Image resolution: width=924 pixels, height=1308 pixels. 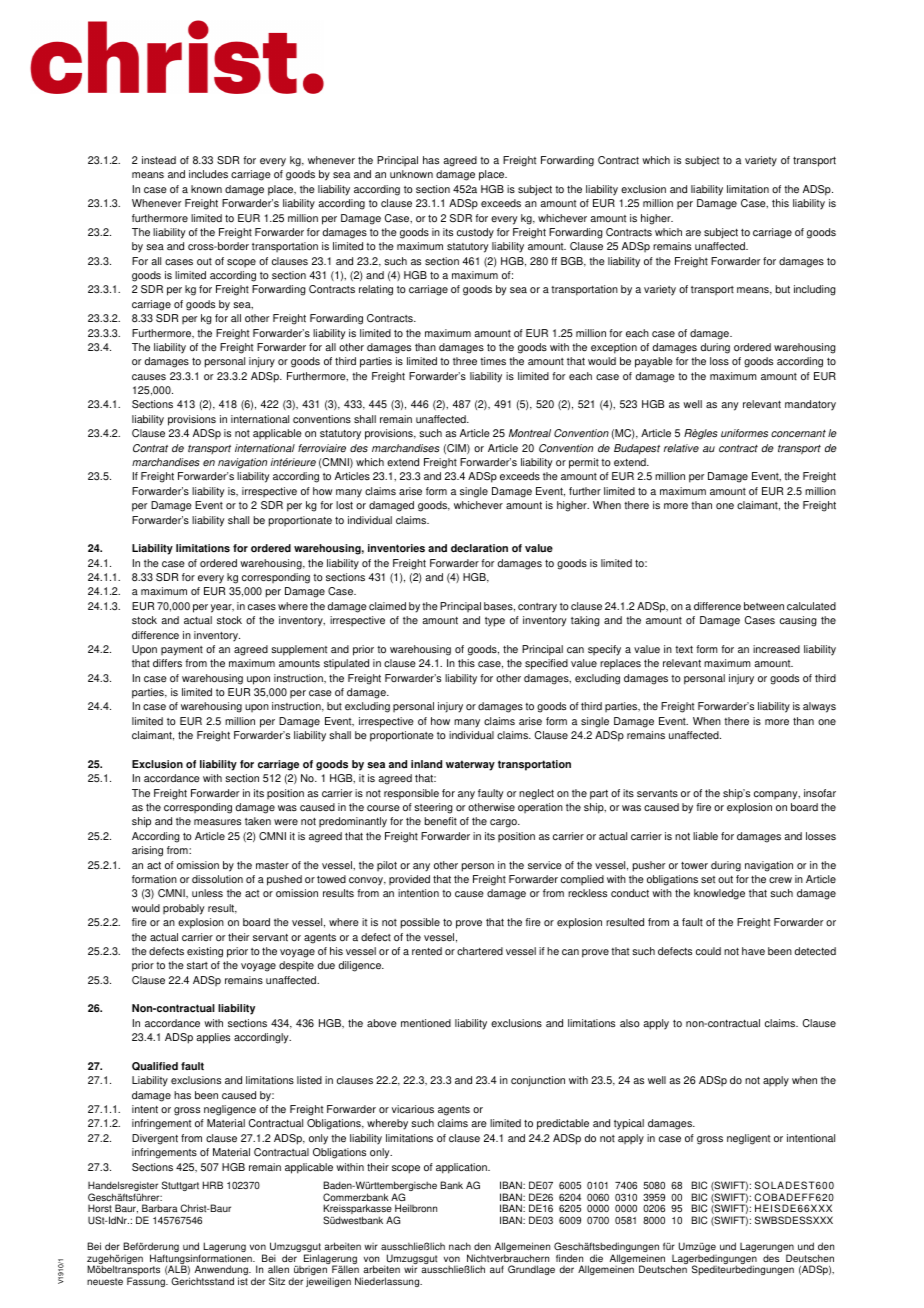 What do you see at coordinates (475, 233) in the screenshot?
I see `custody` at bounding box center [475, 233].
